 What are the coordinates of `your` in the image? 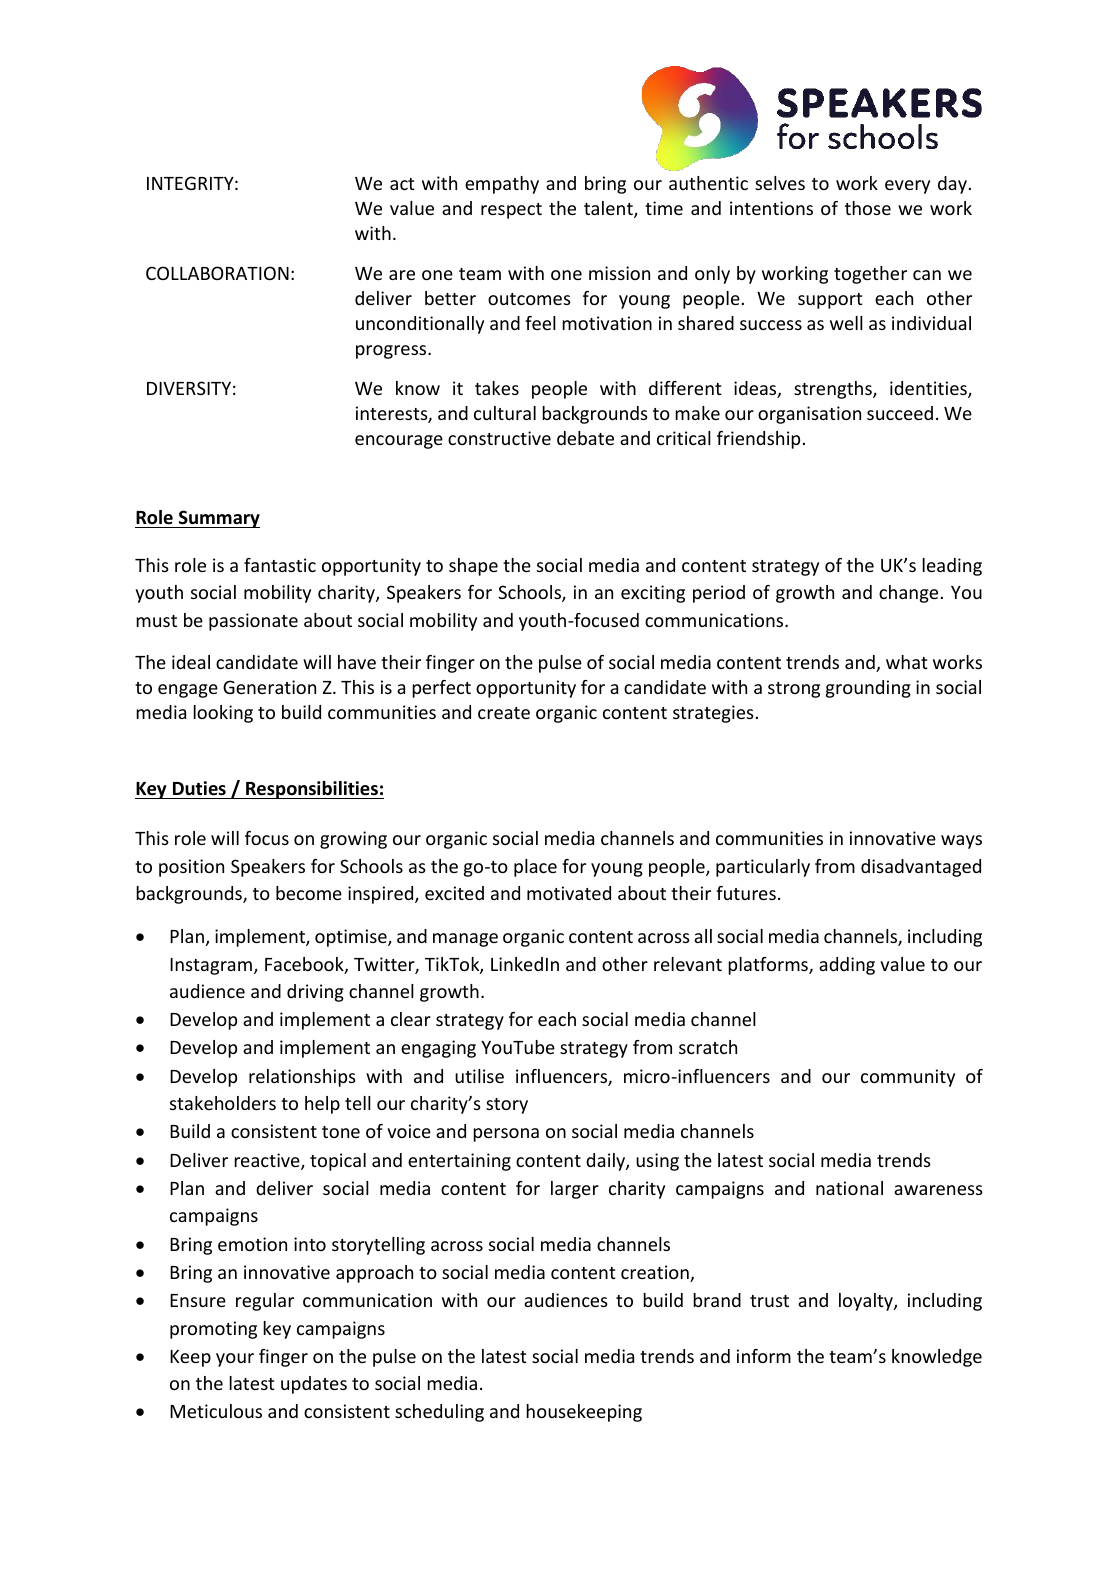 It's located at (235, 1360).
